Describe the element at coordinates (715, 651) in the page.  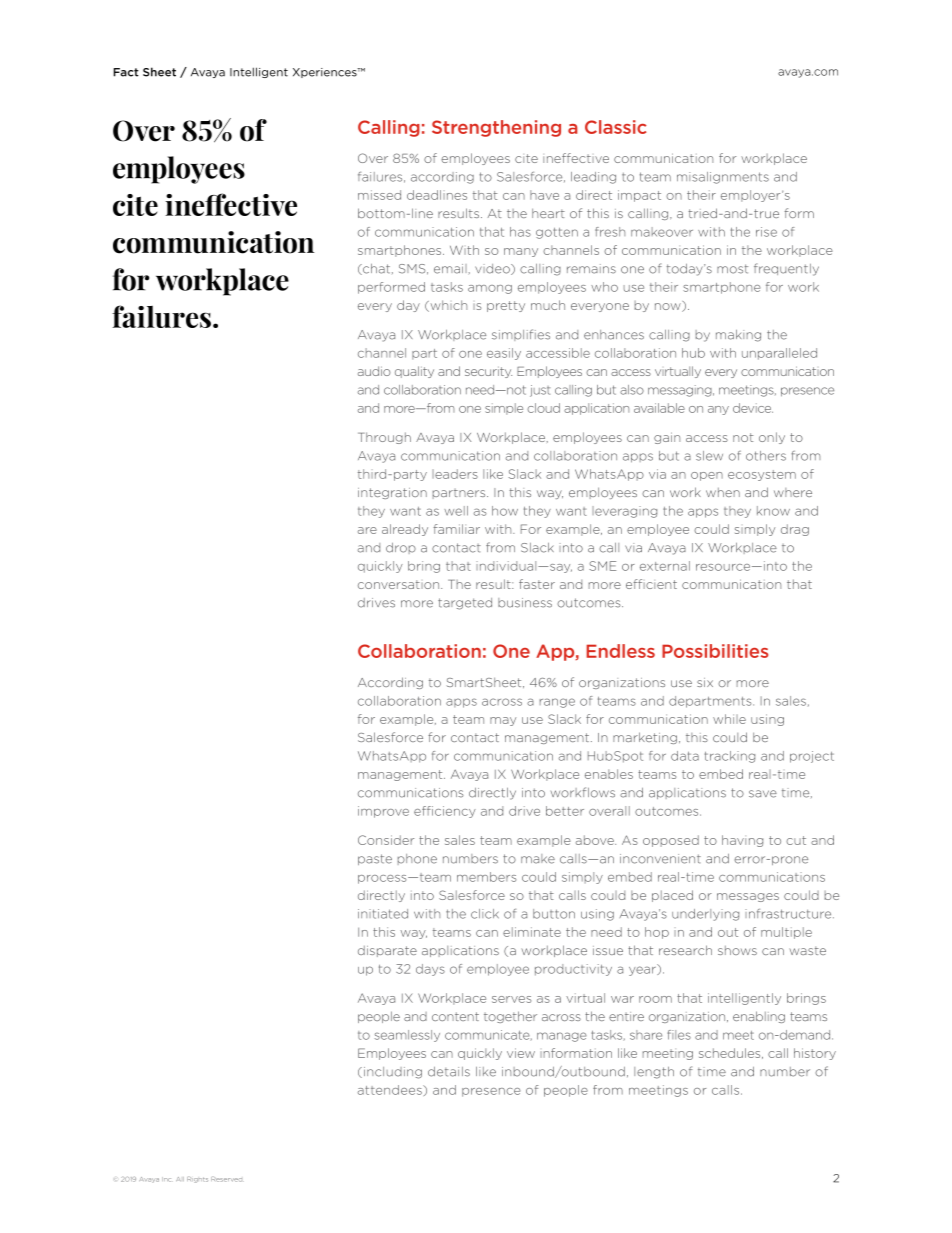
I see `Possibilities` at that location.
